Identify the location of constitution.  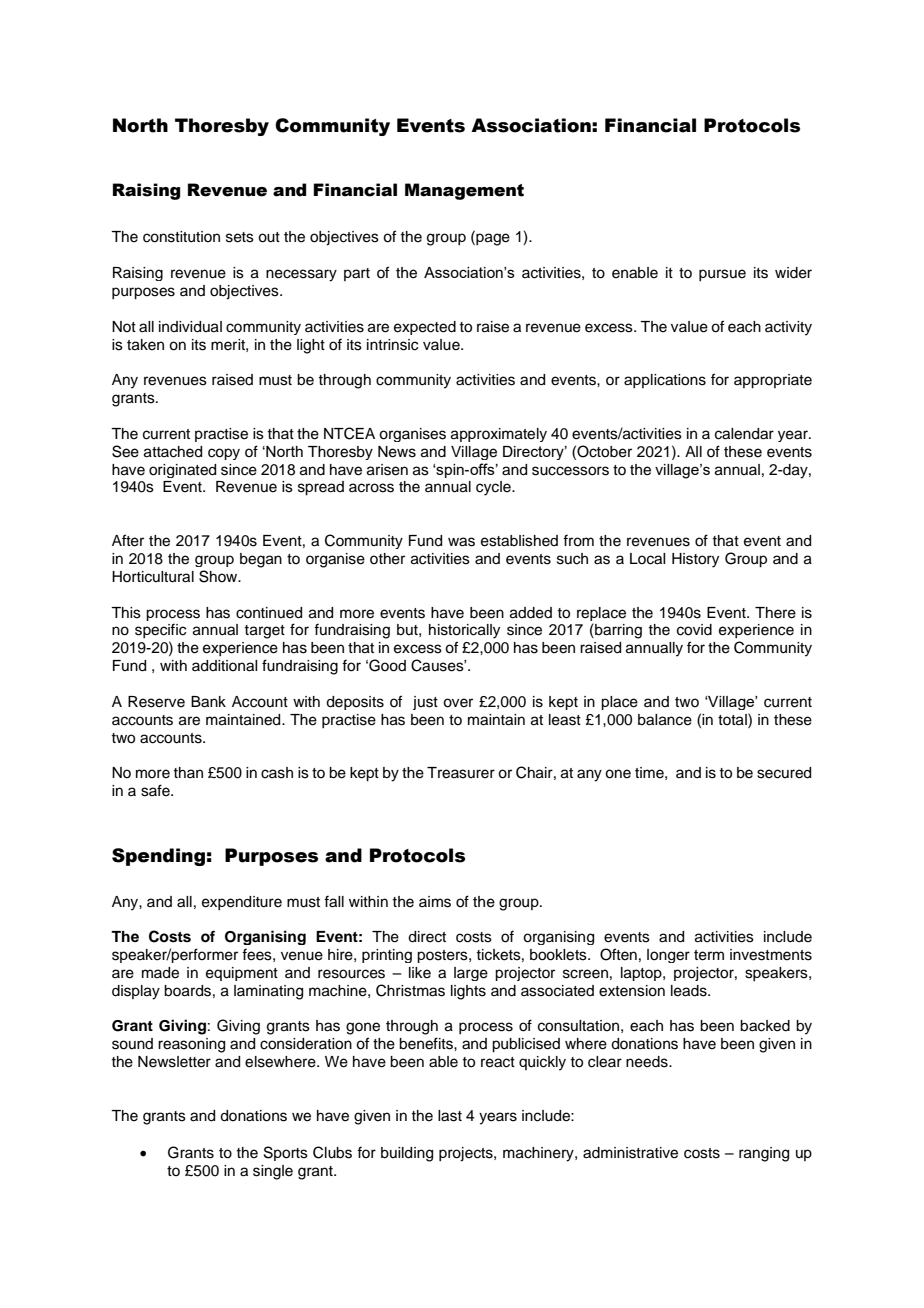
(181, 237).
